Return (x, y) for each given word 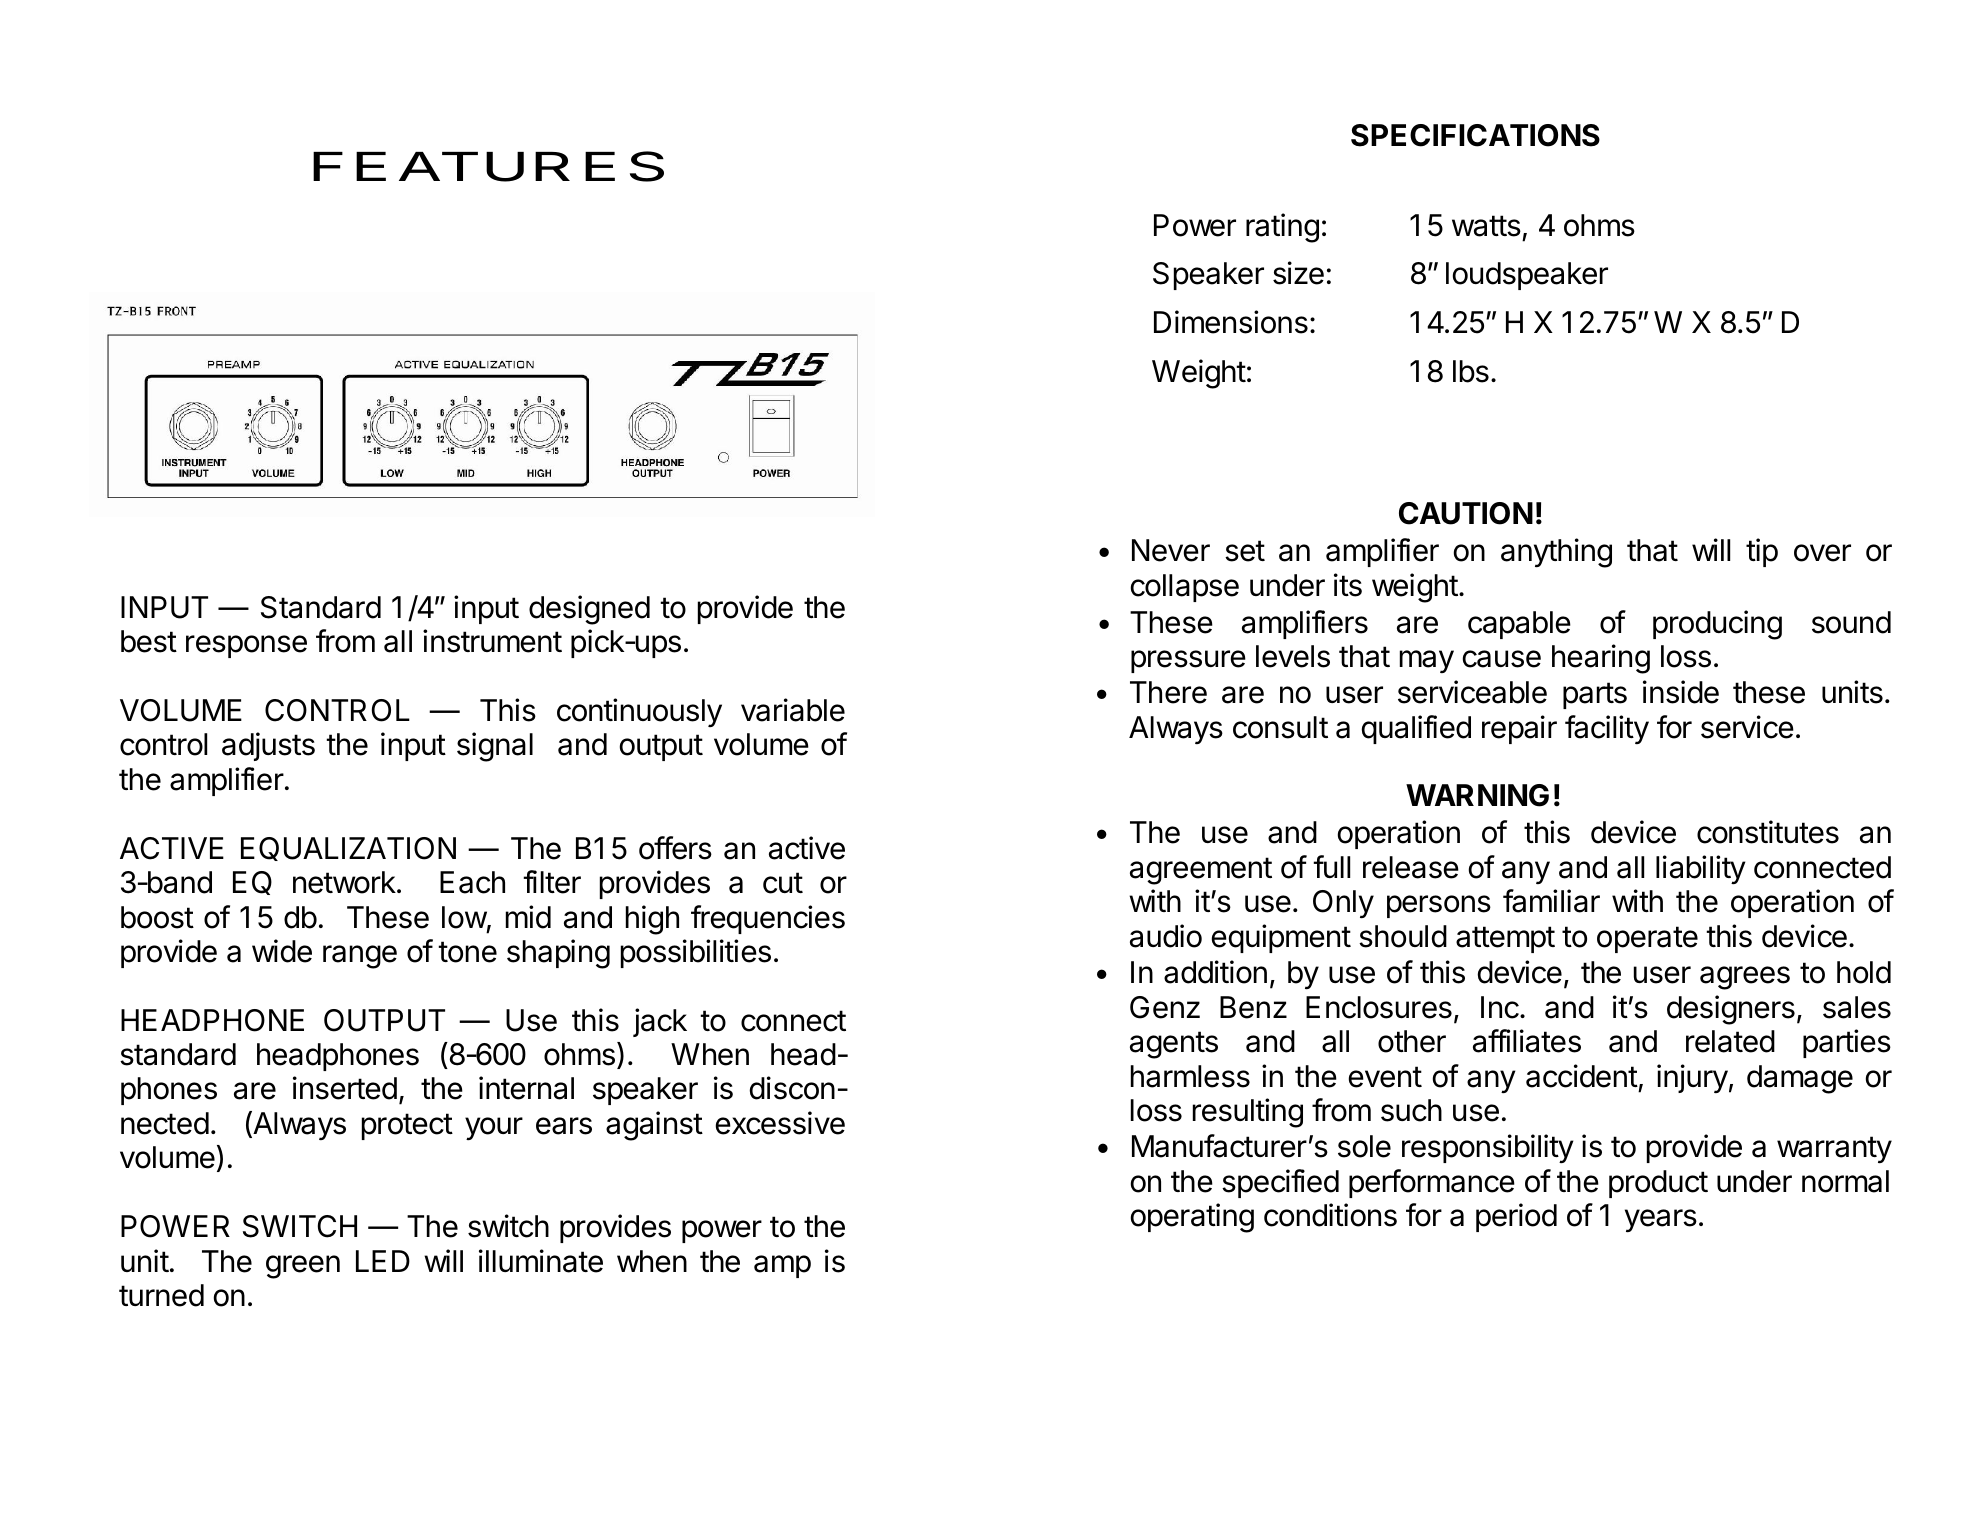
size (1298, 273)
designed (589, 610)
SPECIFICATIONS (1475, 135)
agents (1174, 1045)
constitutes (1768, 832)
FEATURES (488, 166)
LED (383, 1261)
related (1730, 1041)
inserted (345, 1088)
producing (1717, 625)
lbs (1471, 371)
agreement (1201, 871)
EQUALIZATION (348, 849)
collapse (1185, 588)
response (246, 646)
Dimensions (1231, 322)
